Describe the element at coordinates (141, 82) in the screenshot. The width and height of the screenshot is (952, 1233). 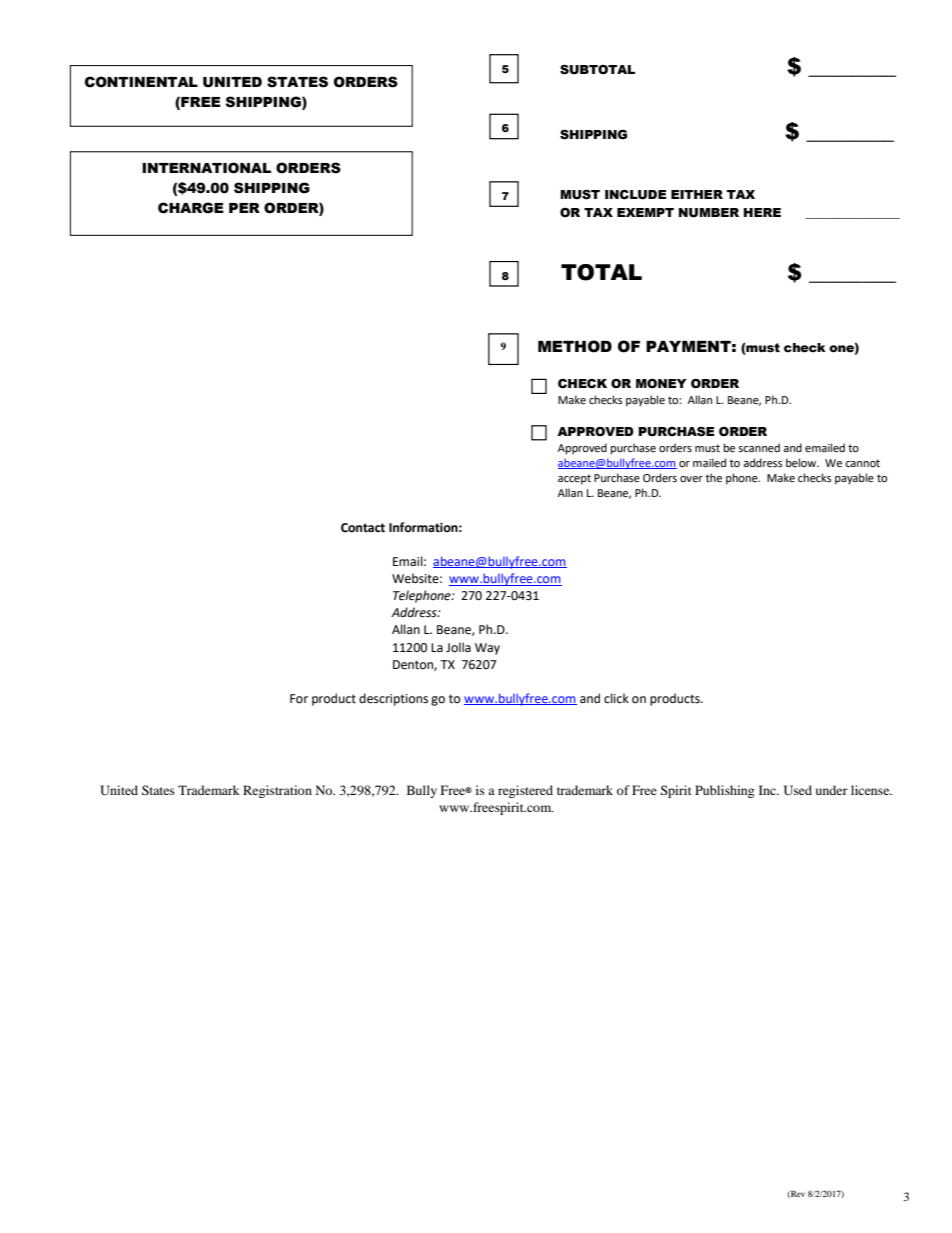
I see `CONTINENTAL` at that location.
